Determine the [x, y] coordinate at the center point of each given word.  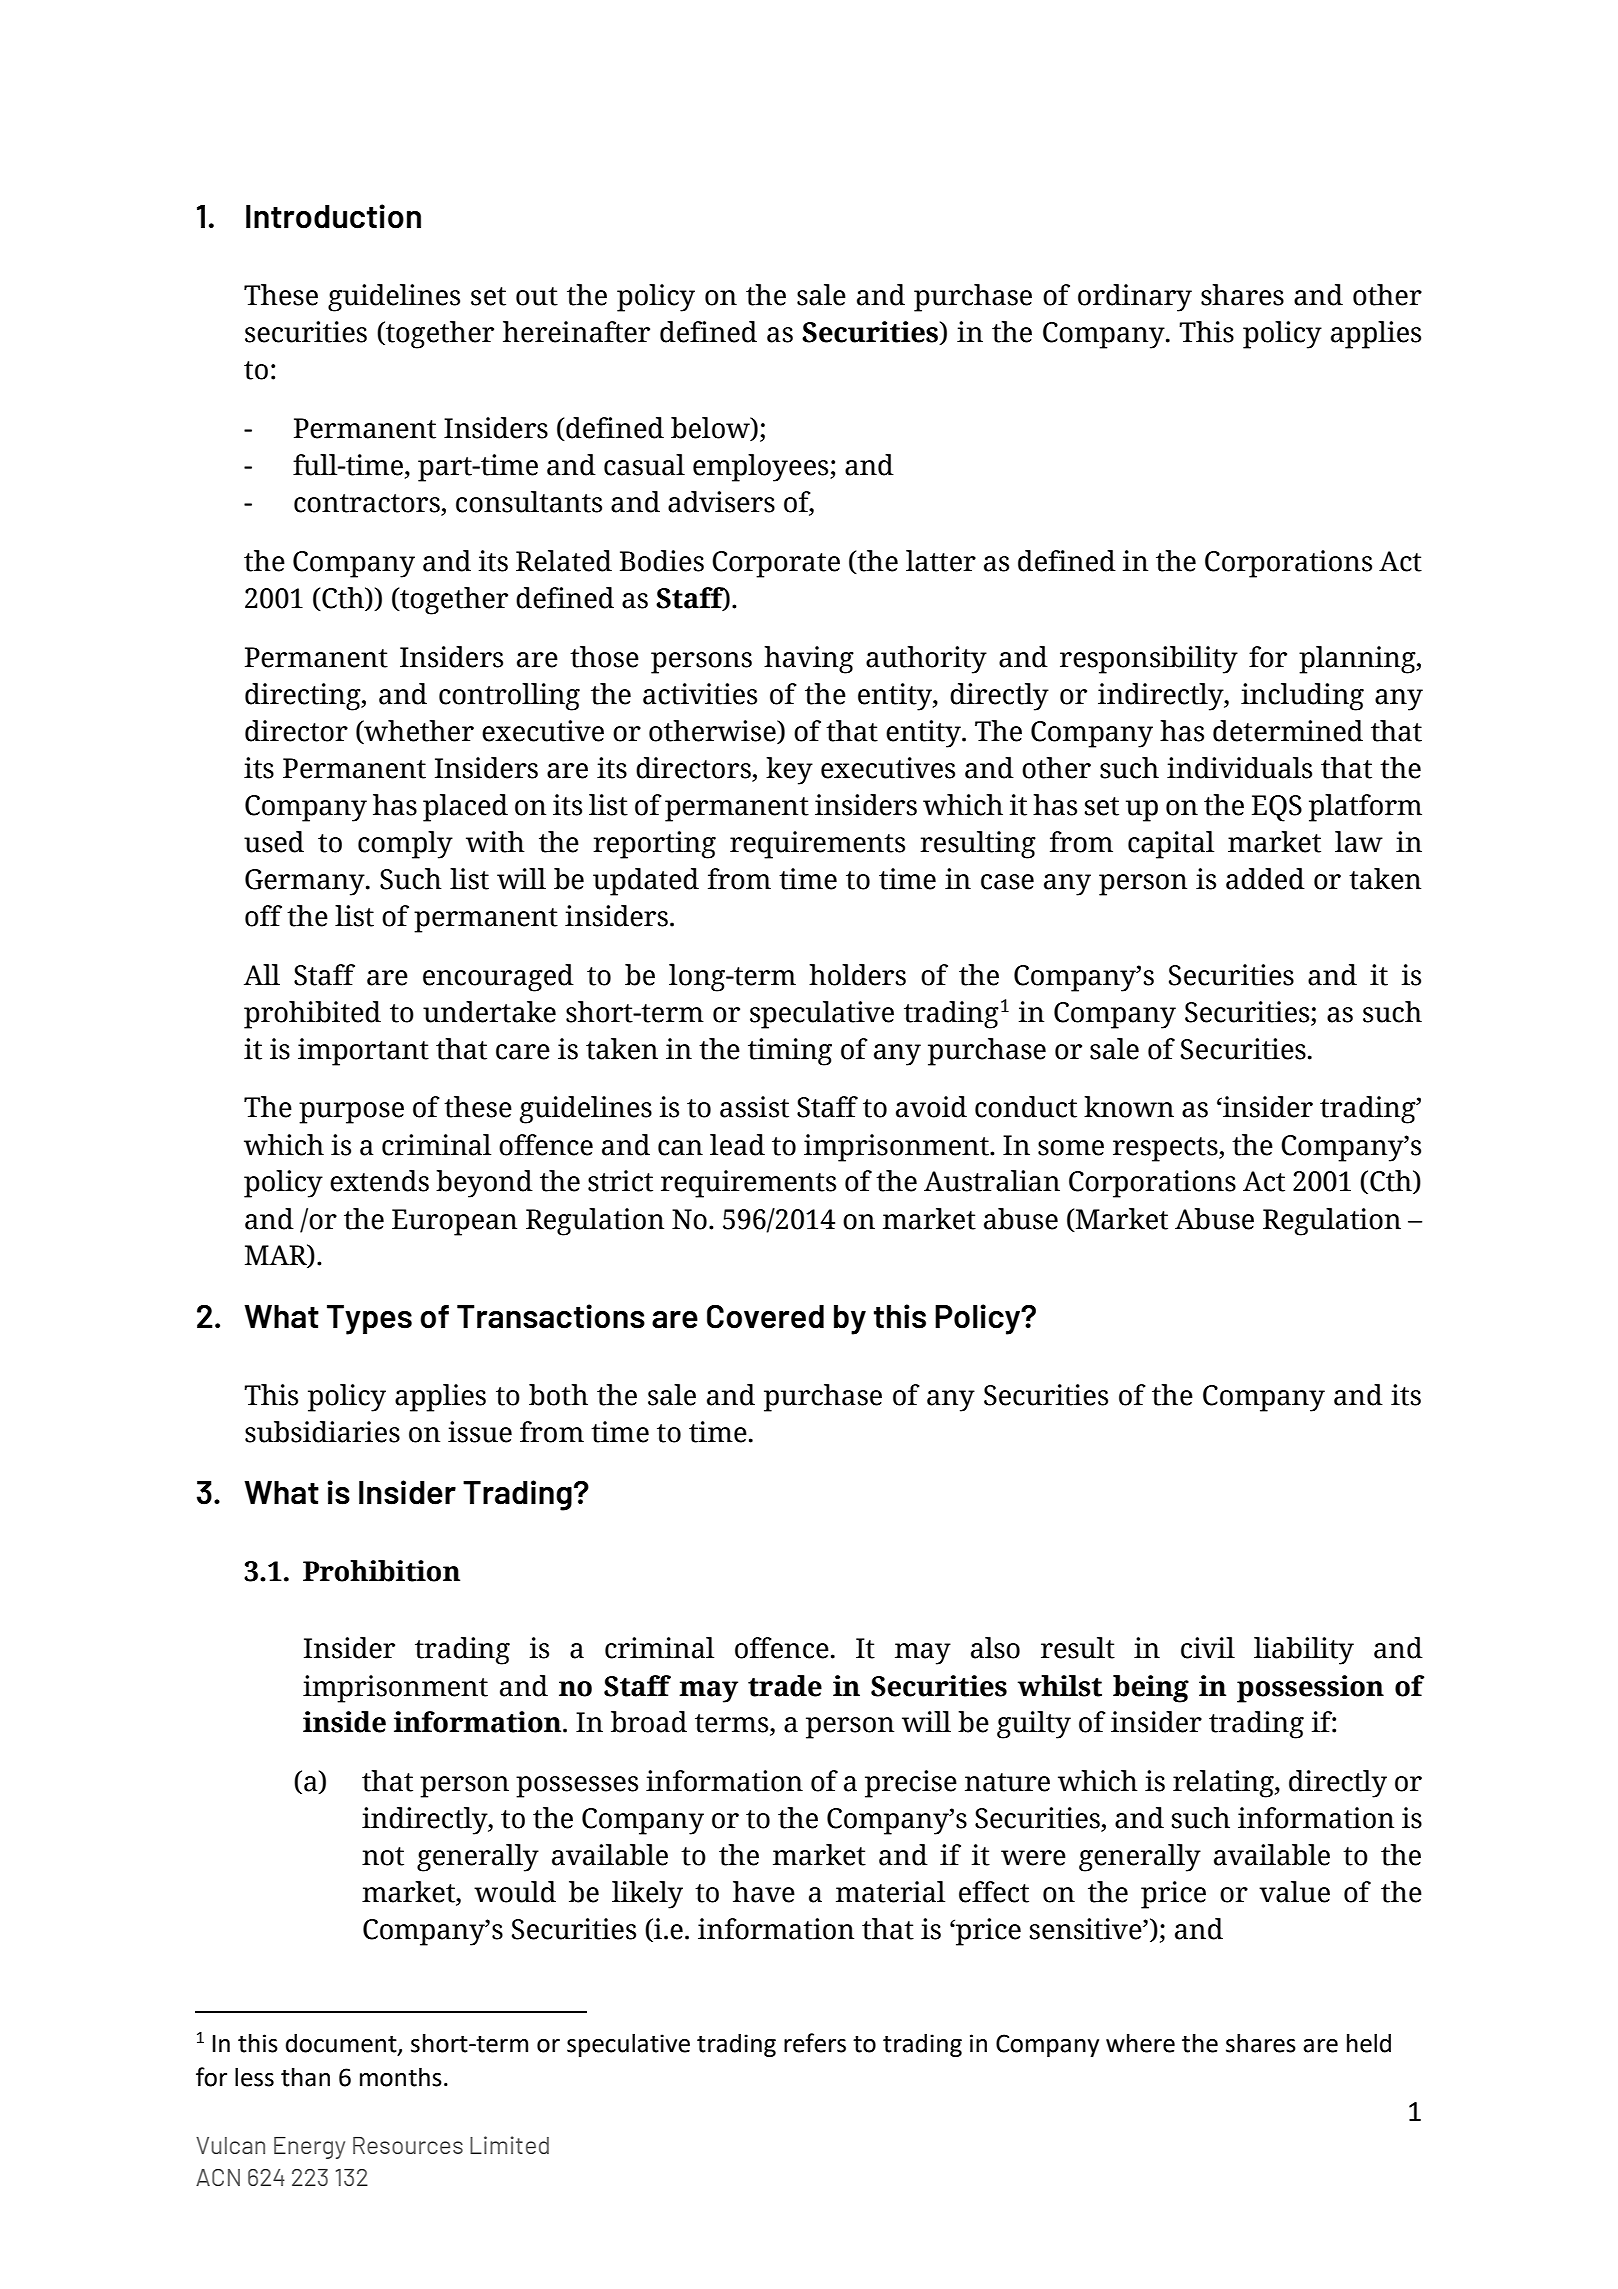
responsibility [1149, 660]
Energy [309, 2148]
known [1129, 1107]
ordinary [1135, 298]
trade [785, 1686]
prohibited [312, 1015]
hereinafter [576, 332]
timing [790, 1052]
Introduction [333, 216]
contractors [368, 504]
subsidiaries [322, 1432]
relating [1224, 1784]
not [383, 1856]
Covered [765, 1316]
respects [1166, 1149]
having [809, 660]
